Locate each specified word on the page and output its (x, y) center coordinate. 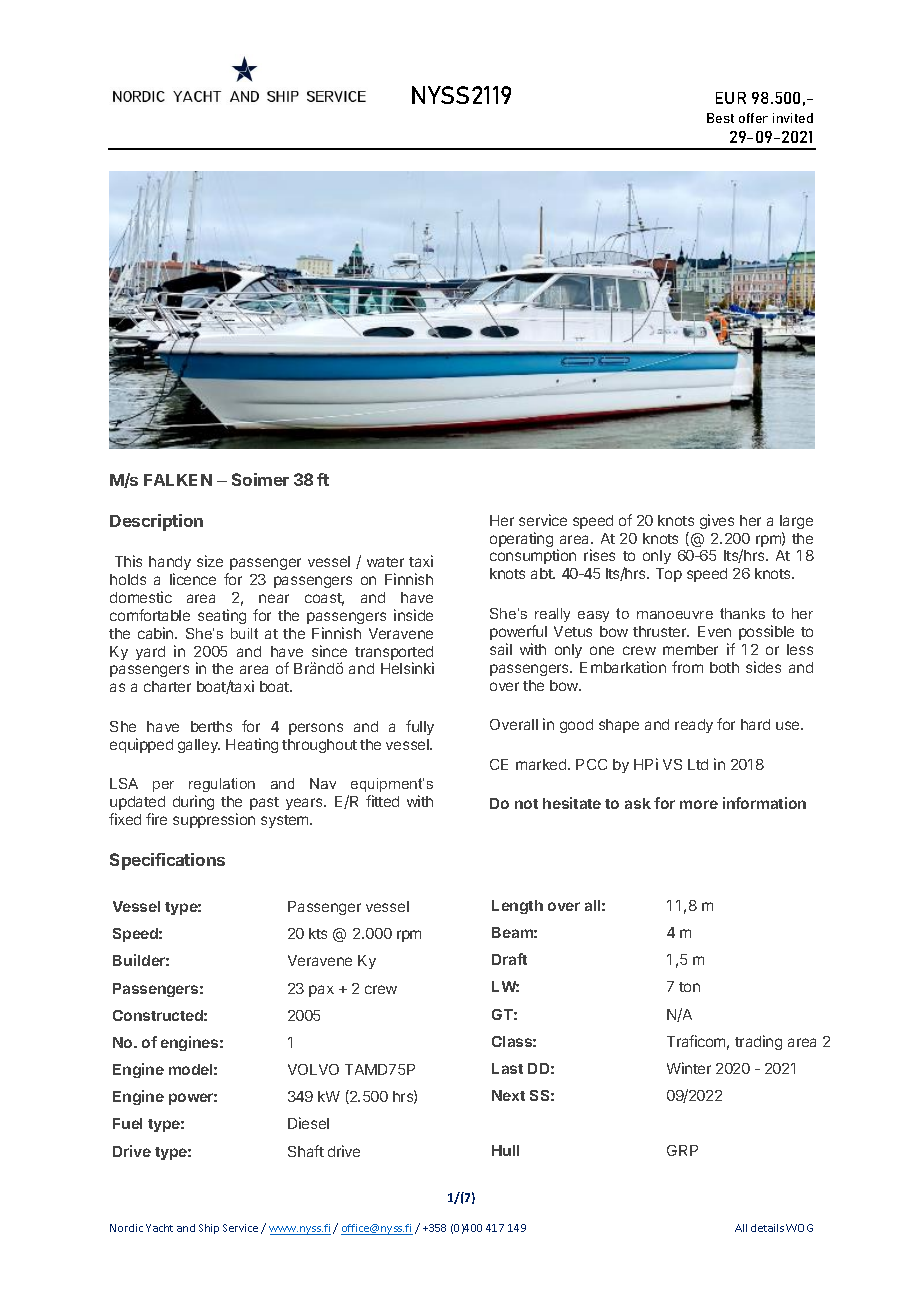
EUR (731, 98)
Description (156, 522)
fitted (382, 801)
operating (521, 539)
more (699, 804)
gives (717, 521)
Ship (209, 1229)
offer (753, 118)
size (210, 561)
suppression (214, 820)
